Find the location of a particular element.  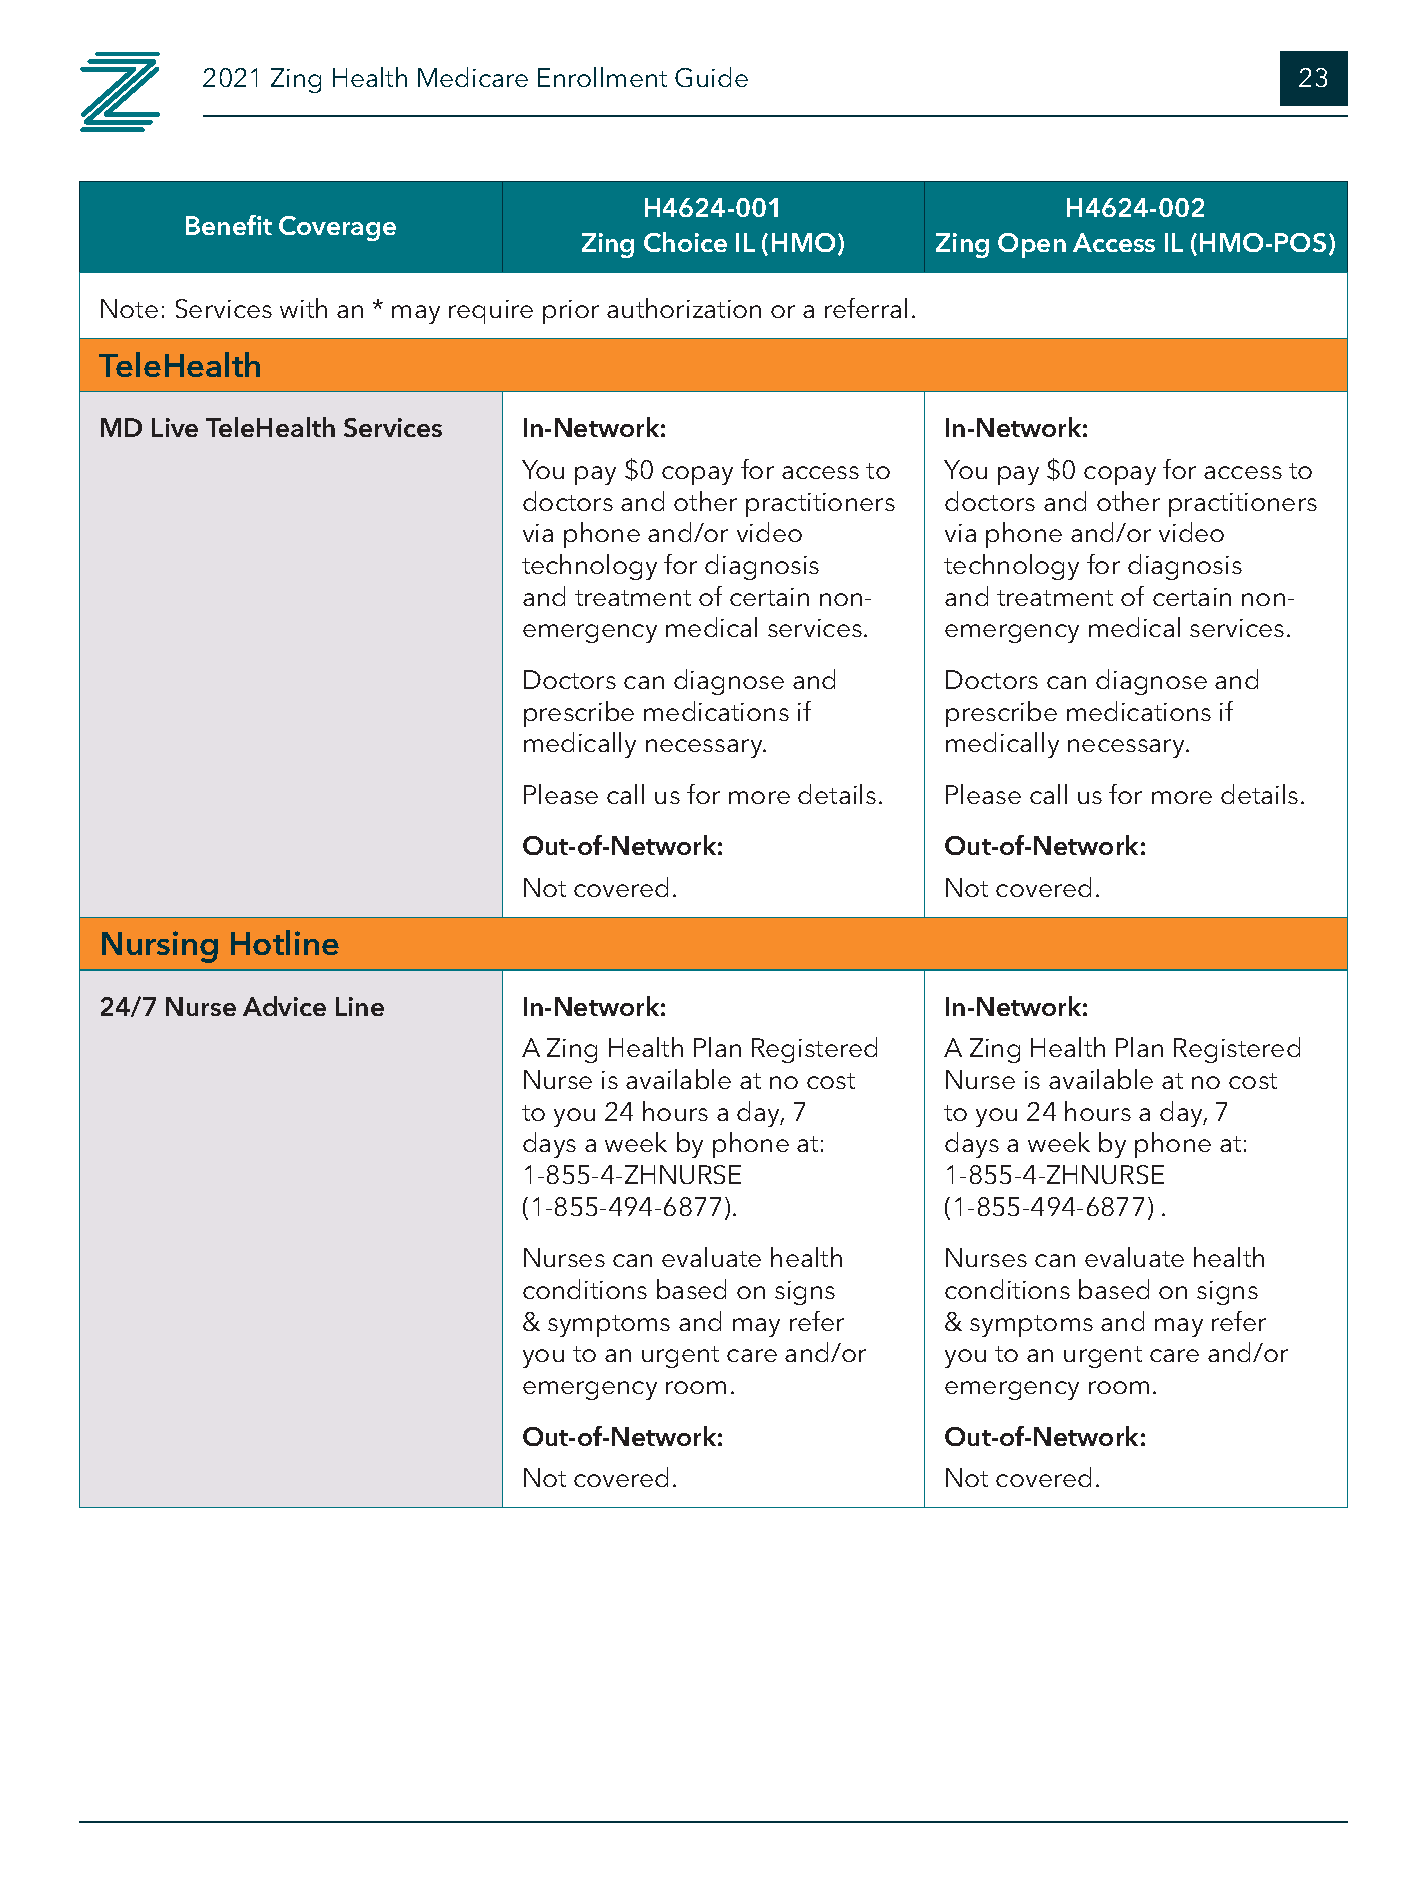

Enrollment is located at coordinates (602, 77).
